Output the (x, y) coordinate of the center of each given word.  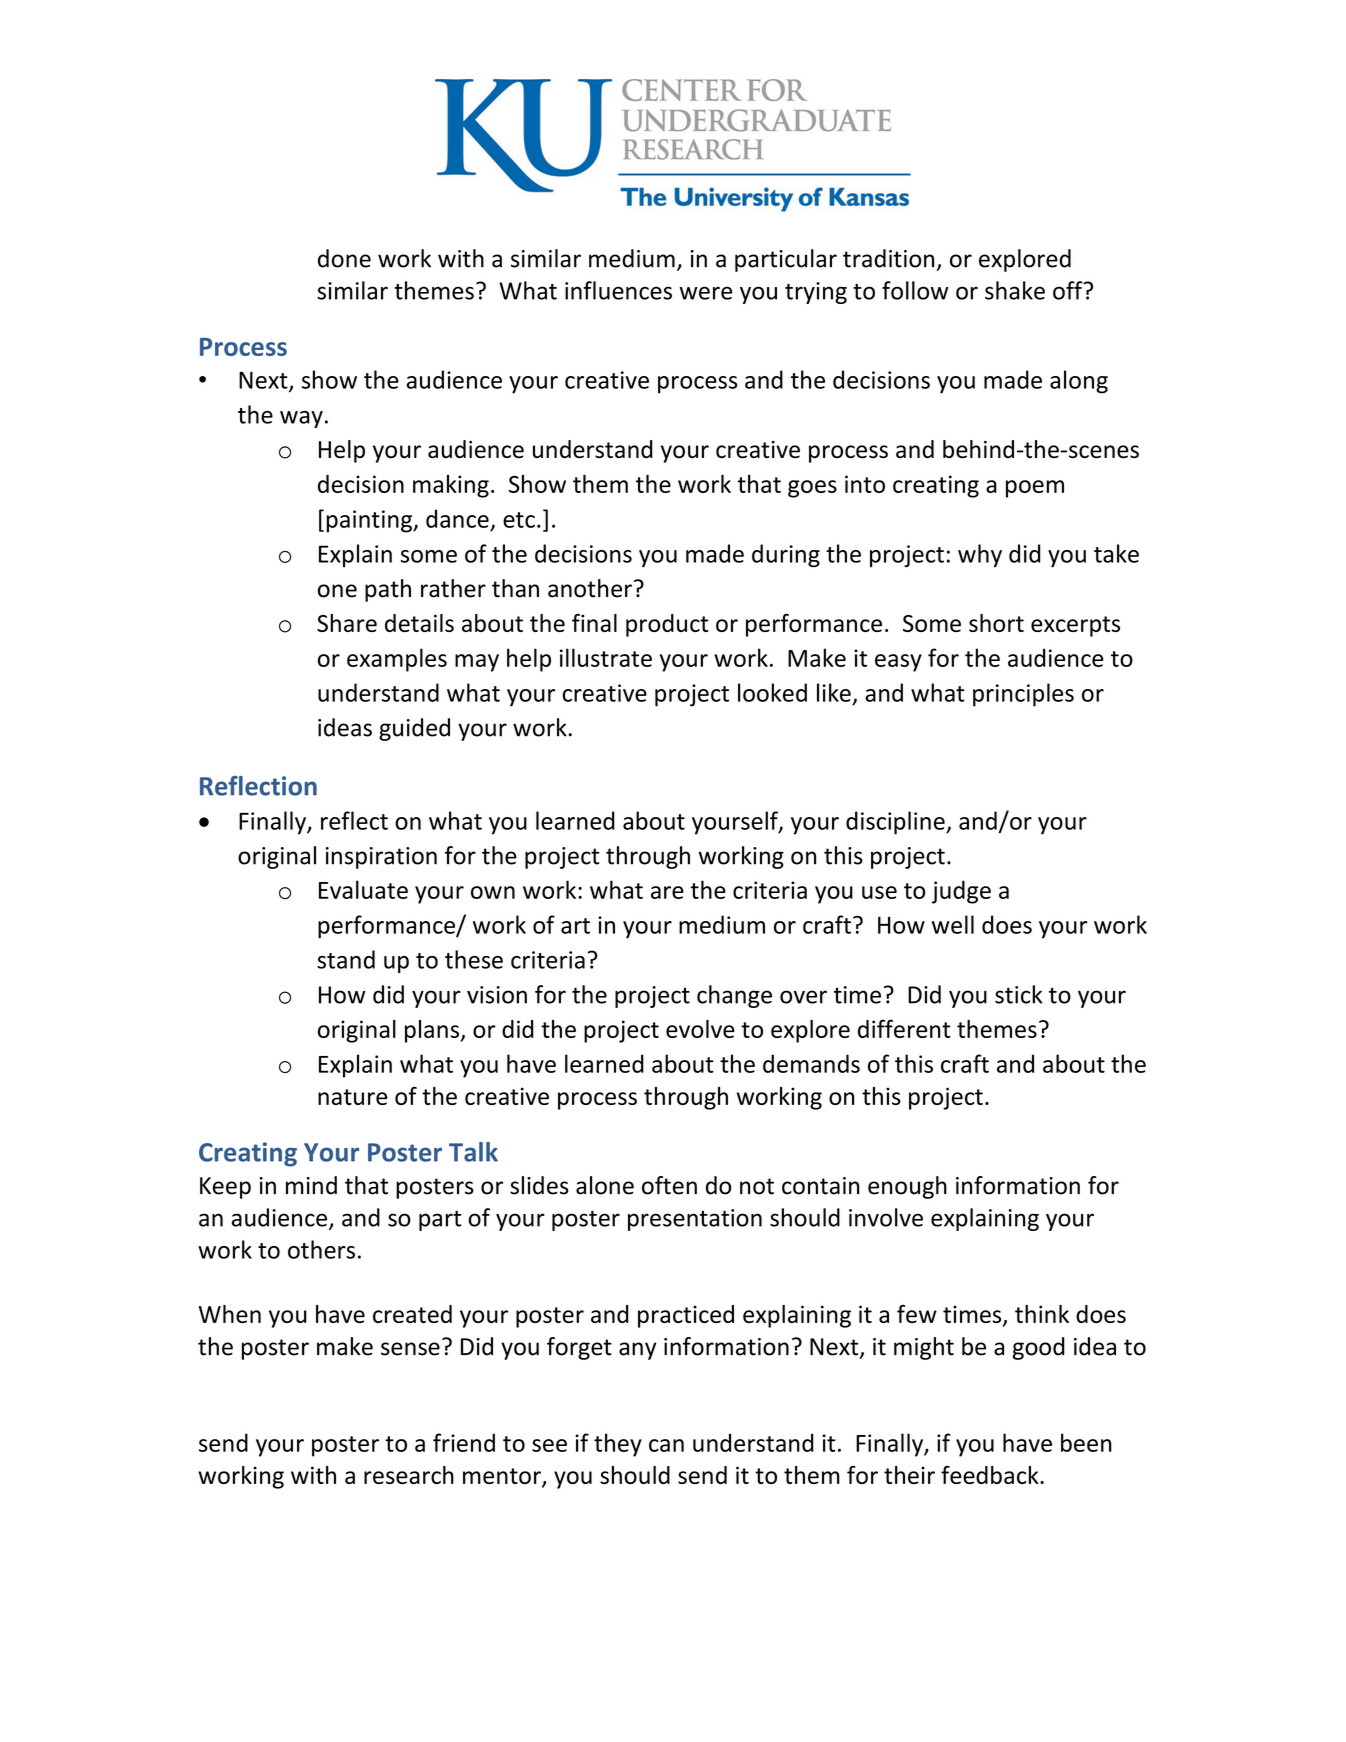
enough (907, 1187)
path (388, 590)
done (344, 258)
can (666, 1445)
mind (311, 1185)
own (493, 892)
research (409, 1475)
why (980, 555)
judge (961, 892)
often (669, 1185)
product (667, 625)
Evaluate (363, 889)
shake (1015, 290)
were (705, 293)
